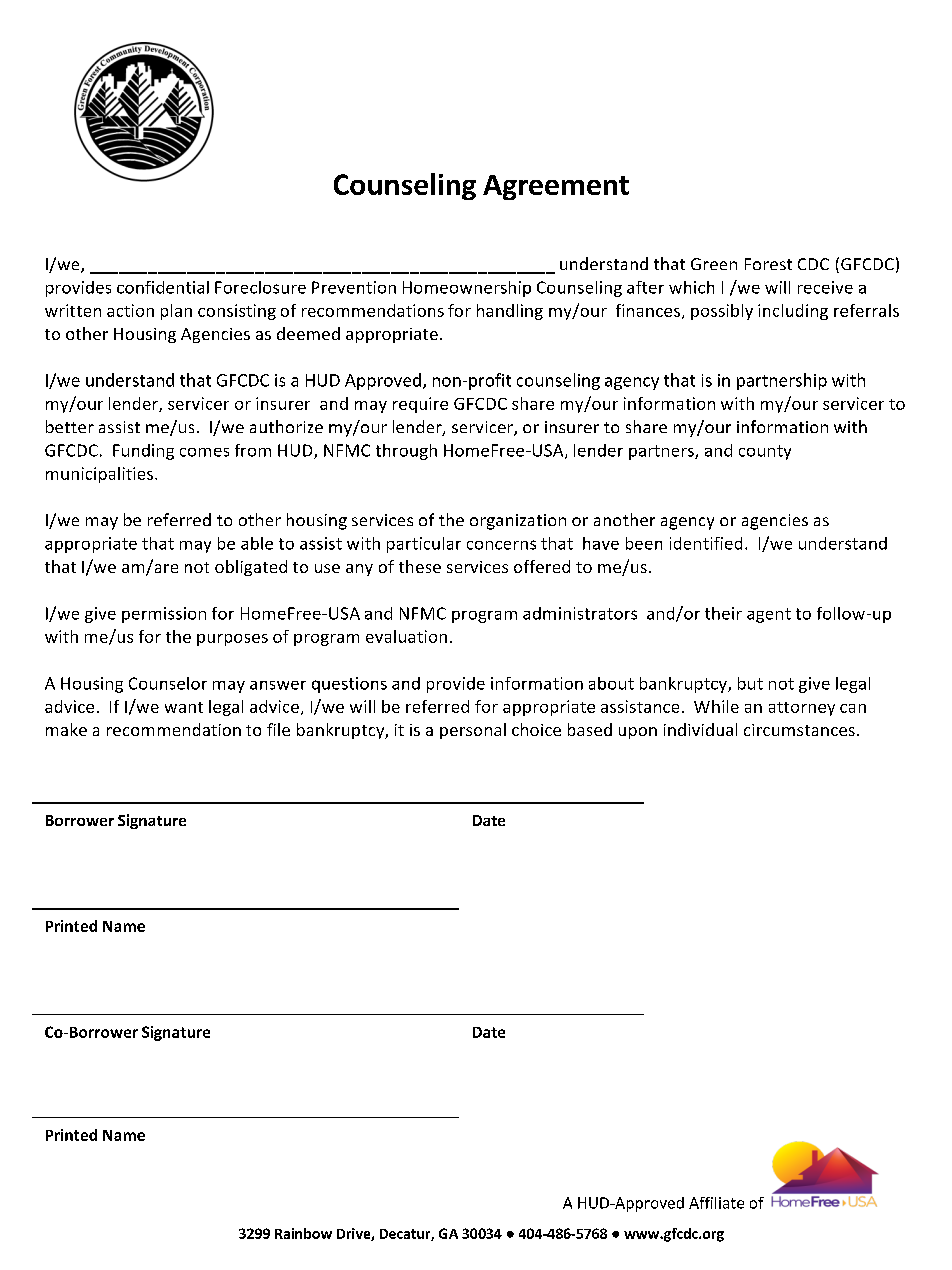  Describe the element at coordinates (420, 566) in the screenshot. I see `these` at that location.
